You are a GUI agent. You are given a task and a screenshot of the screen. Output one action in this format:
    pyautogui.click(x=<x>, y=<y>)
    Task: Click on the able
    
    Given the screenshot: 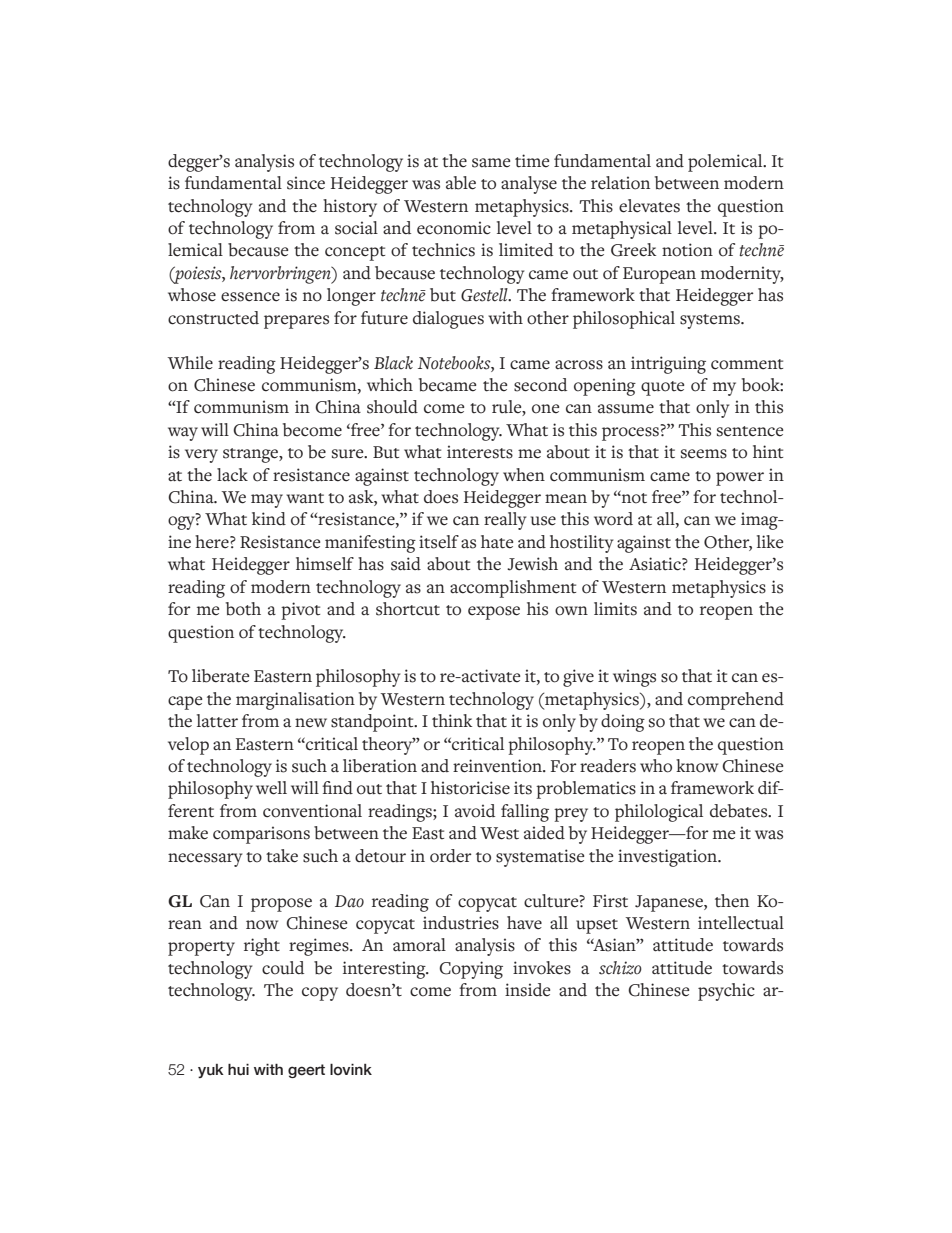 What is the action you would take?
    pyautogui.click(x=461, y=183)
